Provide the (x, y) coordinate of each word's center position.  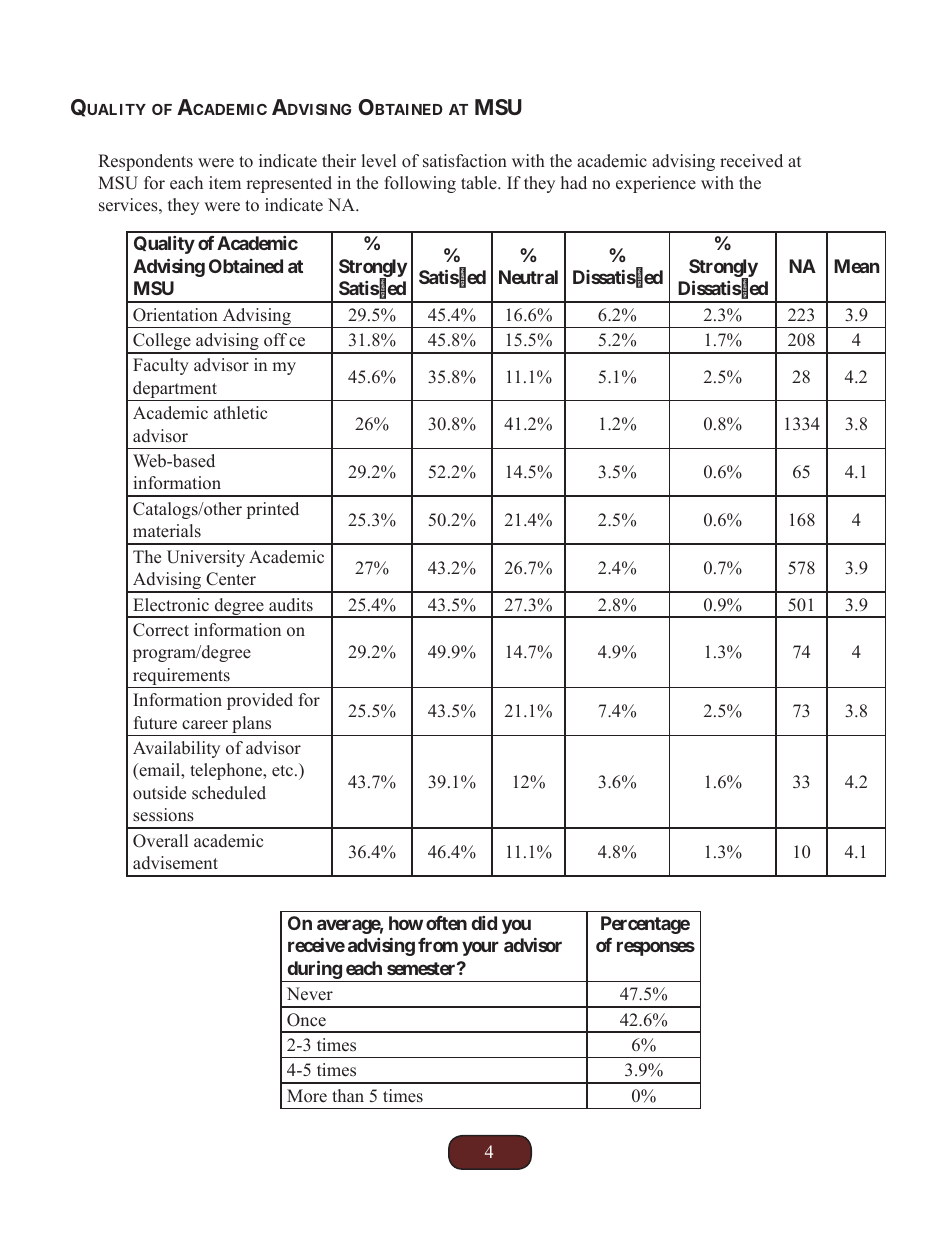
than (348, 1095)
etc (284, 771)
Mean (856, 266)
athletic (240, 413)
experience (656, 184)
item (225, 183)
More (307, 1096)
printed (273, 510)
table (480, 183)
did (484, 923)
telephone (227, 771)
